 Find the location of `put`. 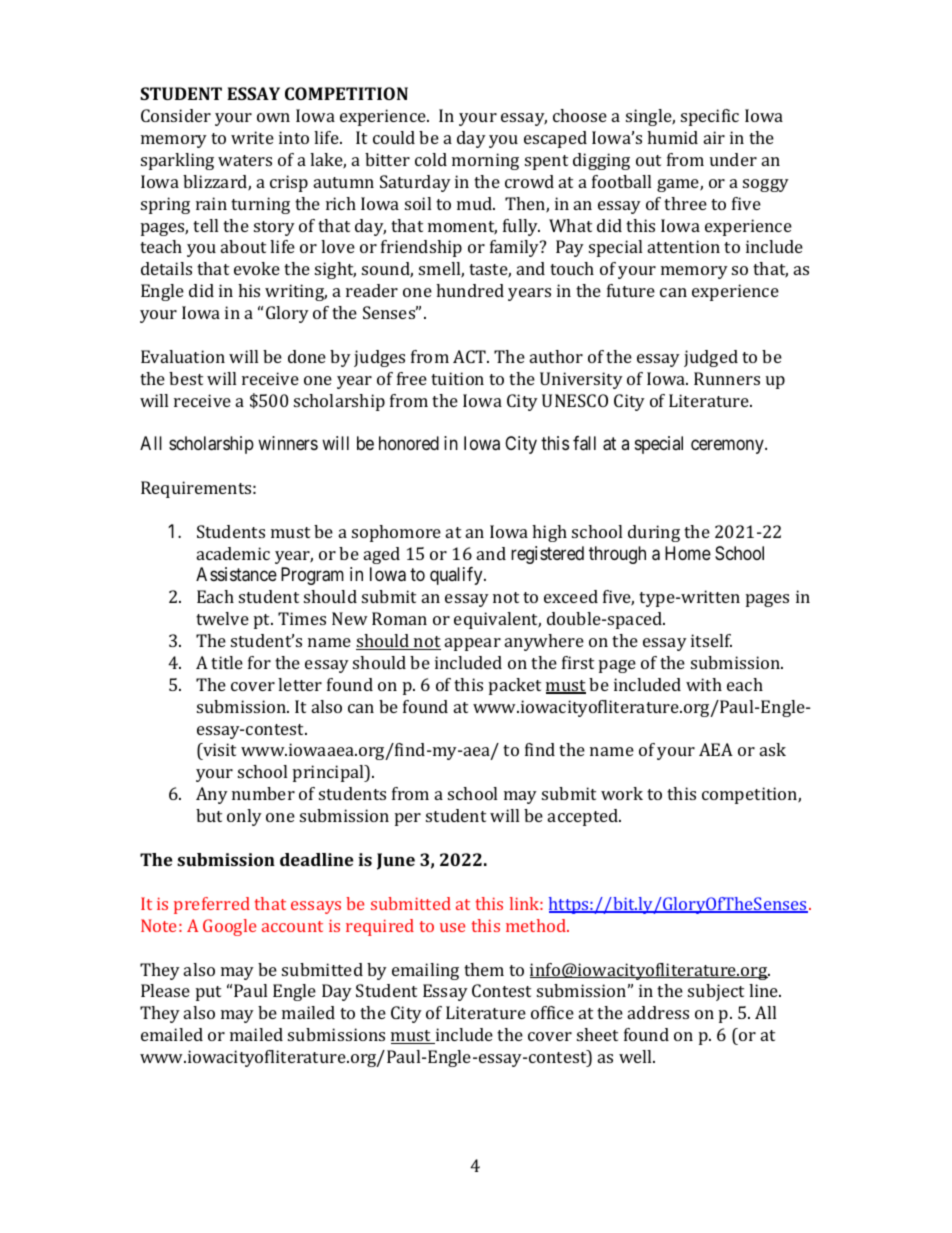

put is located at coordinates (208, 993).
